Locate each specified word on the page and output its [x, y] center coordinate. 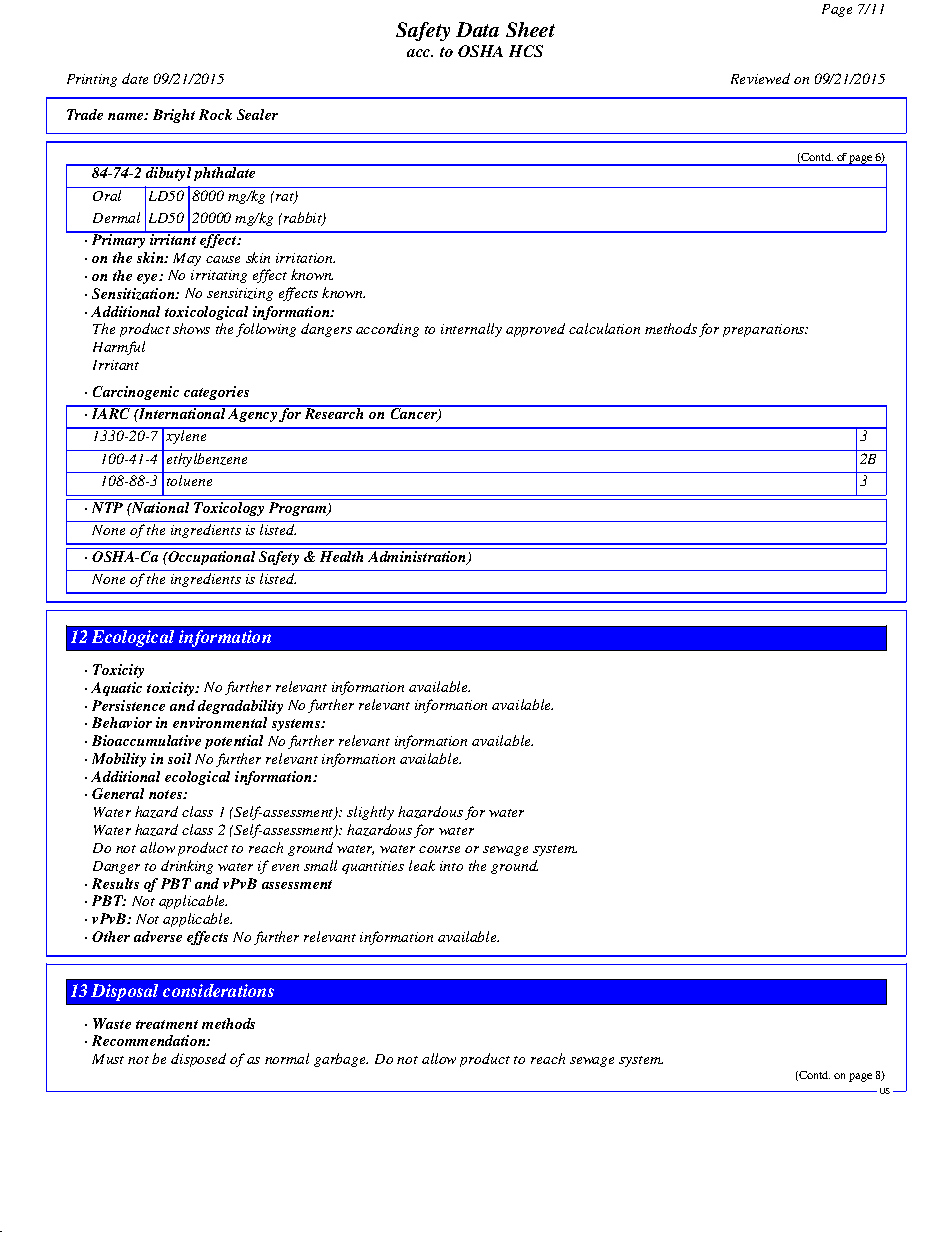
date [135, 78]
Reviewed [760, 78]
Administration [418, 558]
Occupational [210, 558]
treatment [167, 1024]
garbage [341, 1060]
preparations [765, 330]
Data [477, 29]
